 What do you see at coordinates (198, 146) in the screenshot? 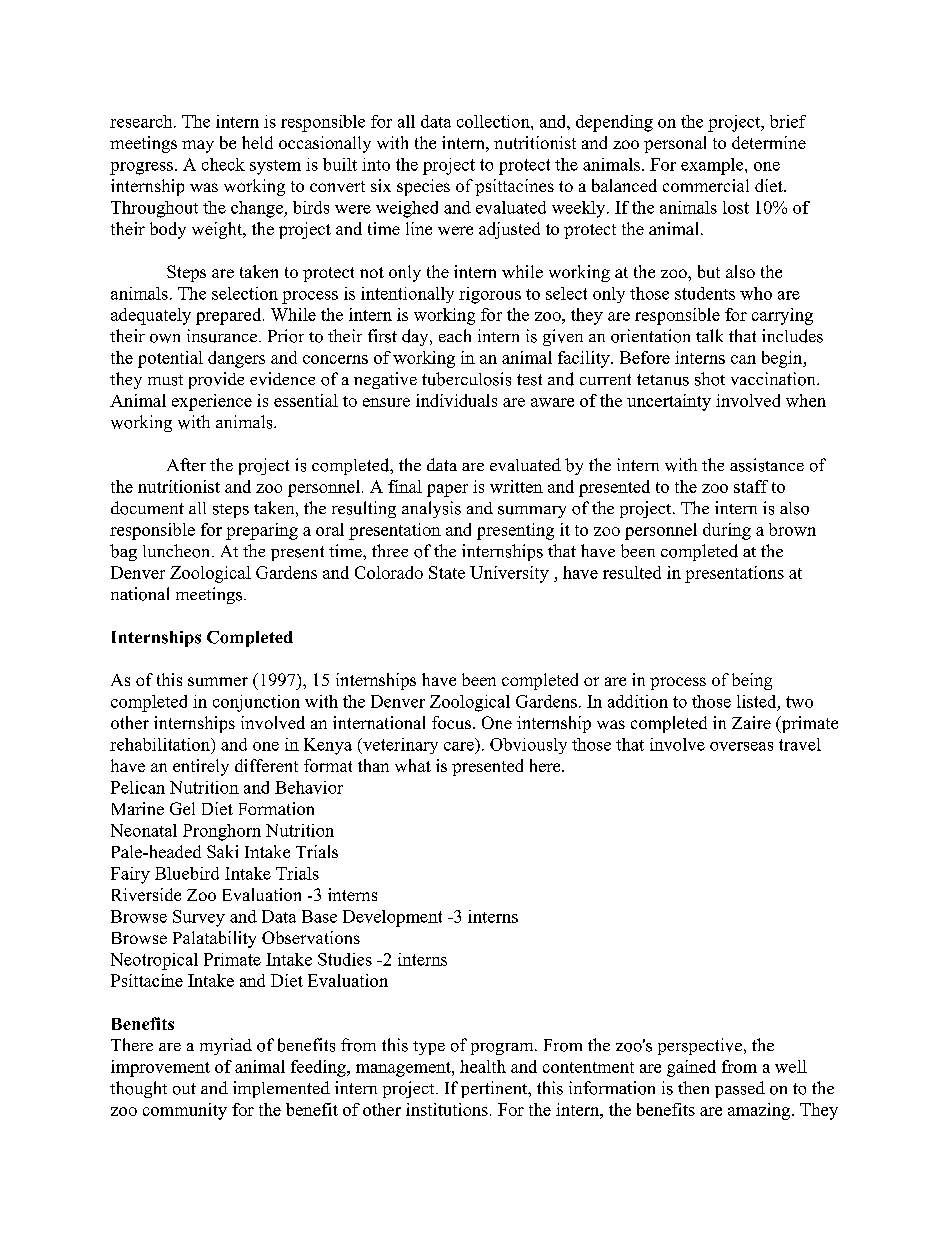
I see `may` at bounding box center [198, 146].
